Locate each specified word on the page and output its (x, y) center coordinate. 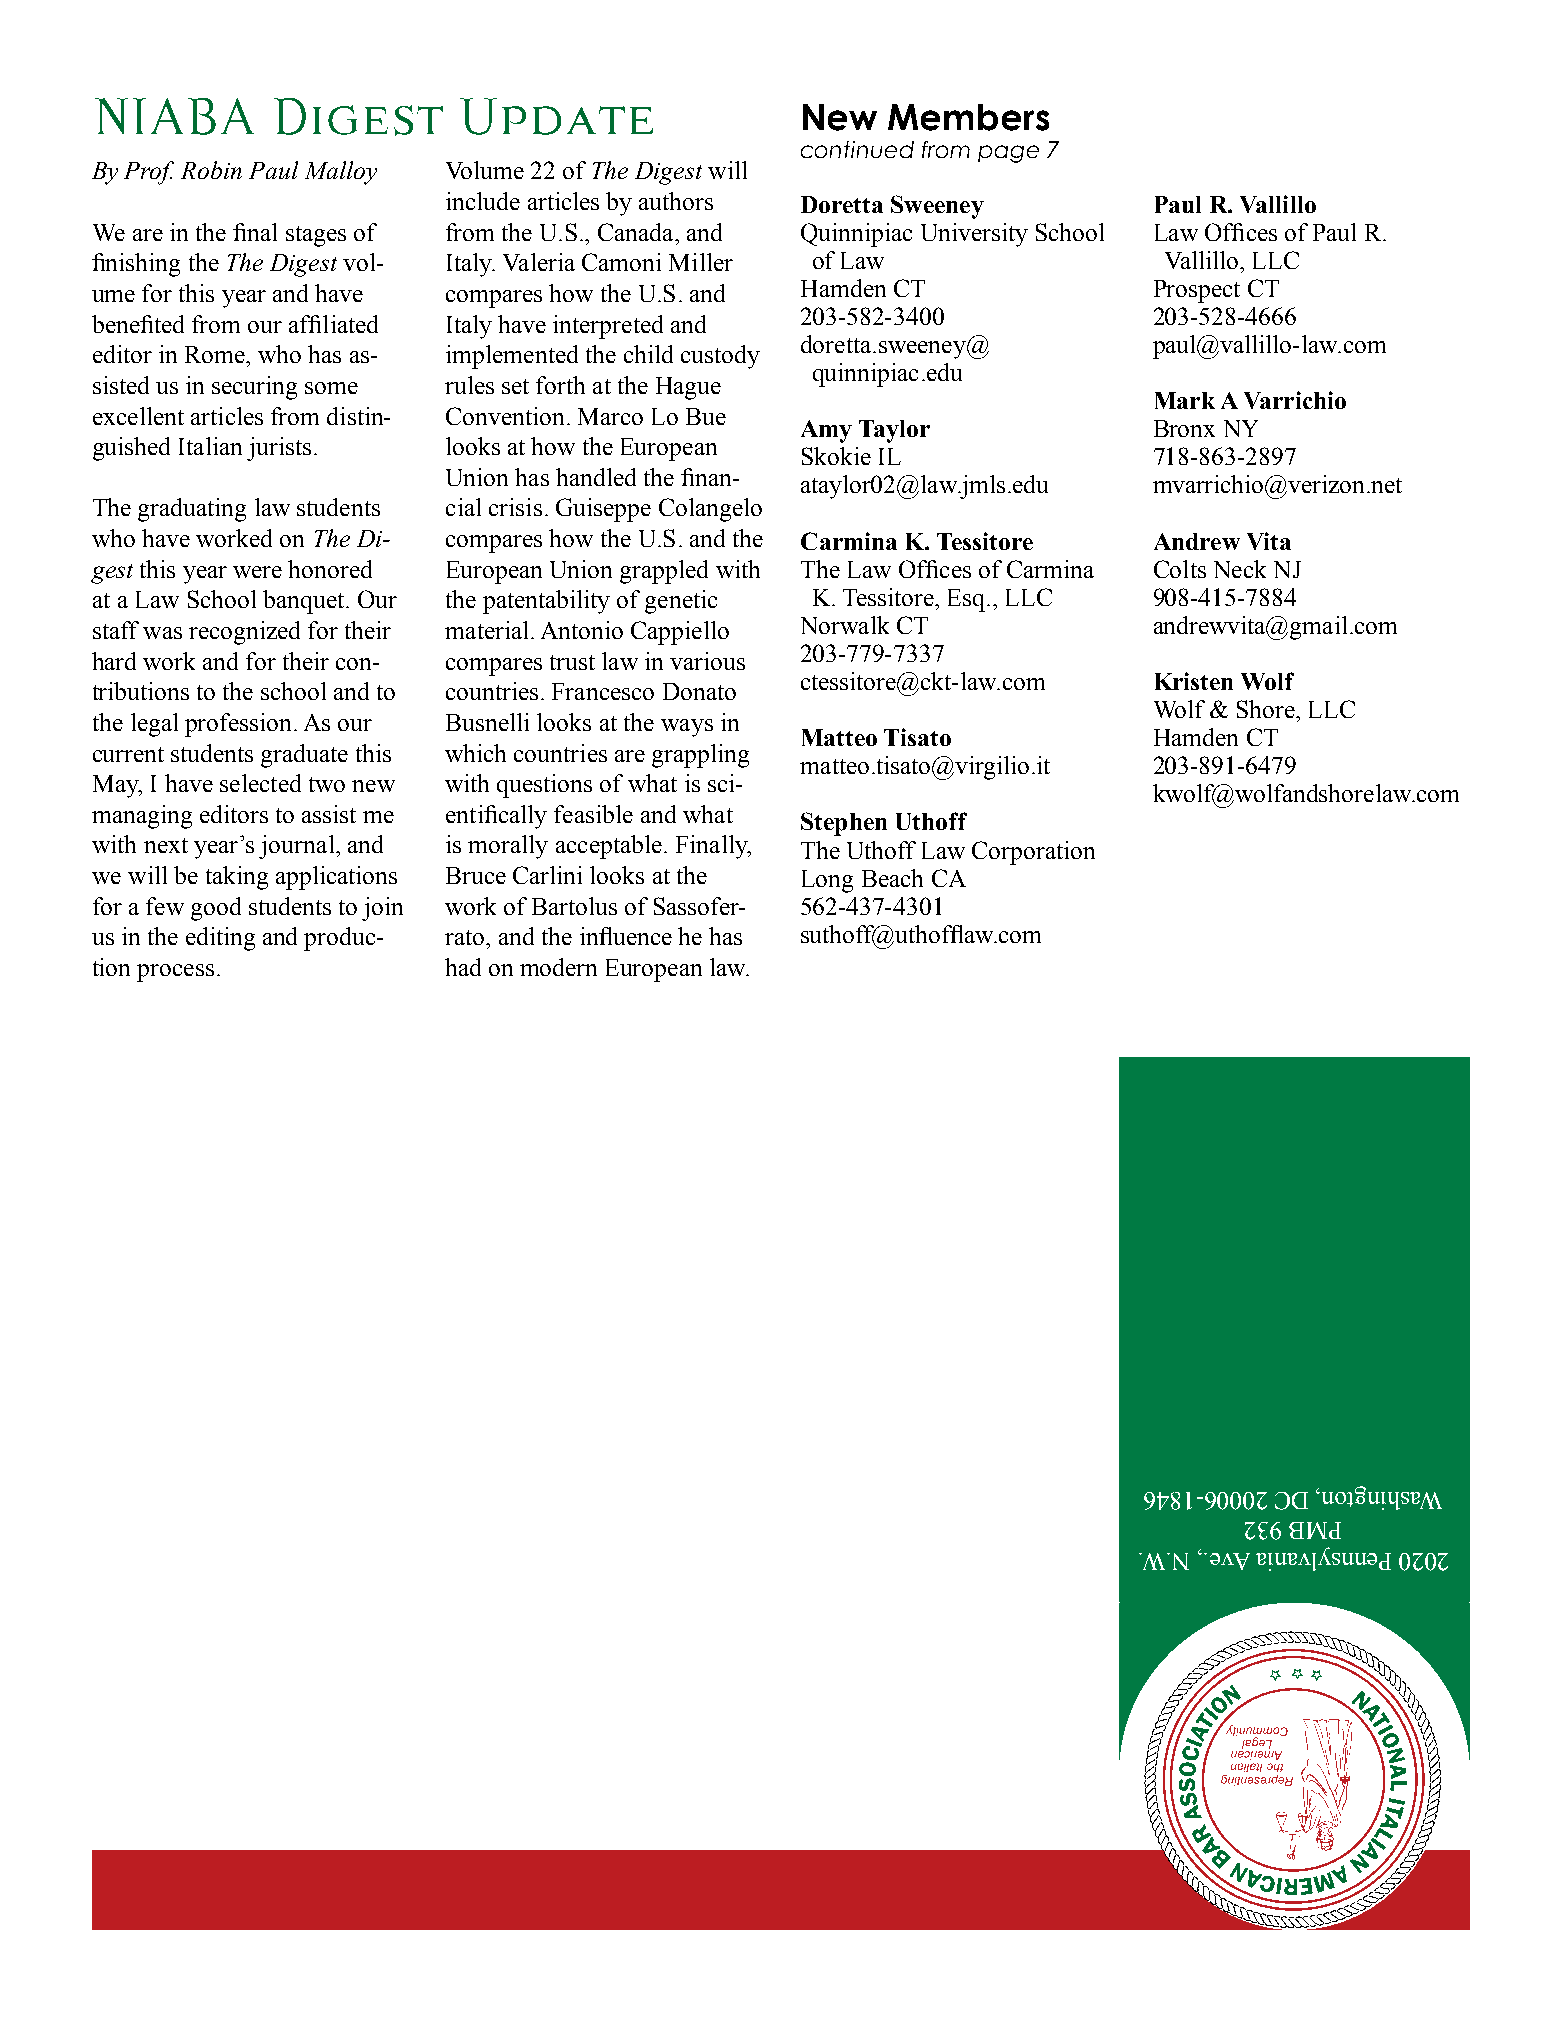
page (1008, 154)
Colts (1180, 569)
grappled (664, 572)
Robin (211, 170)
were (257, 572)
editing (220, 939)
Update (556, 116)
